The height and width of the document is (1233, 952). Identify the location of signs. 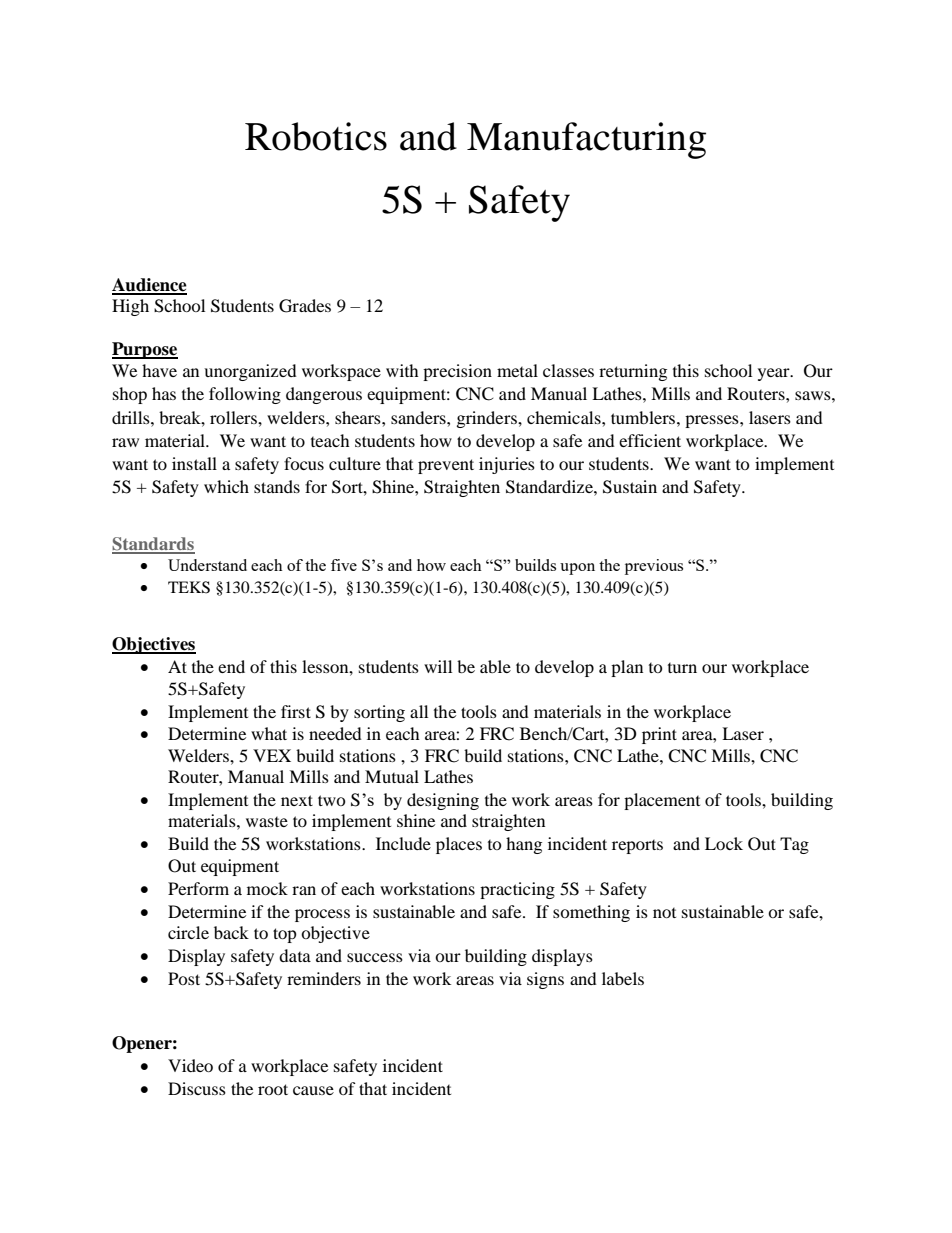
(545, 980).
